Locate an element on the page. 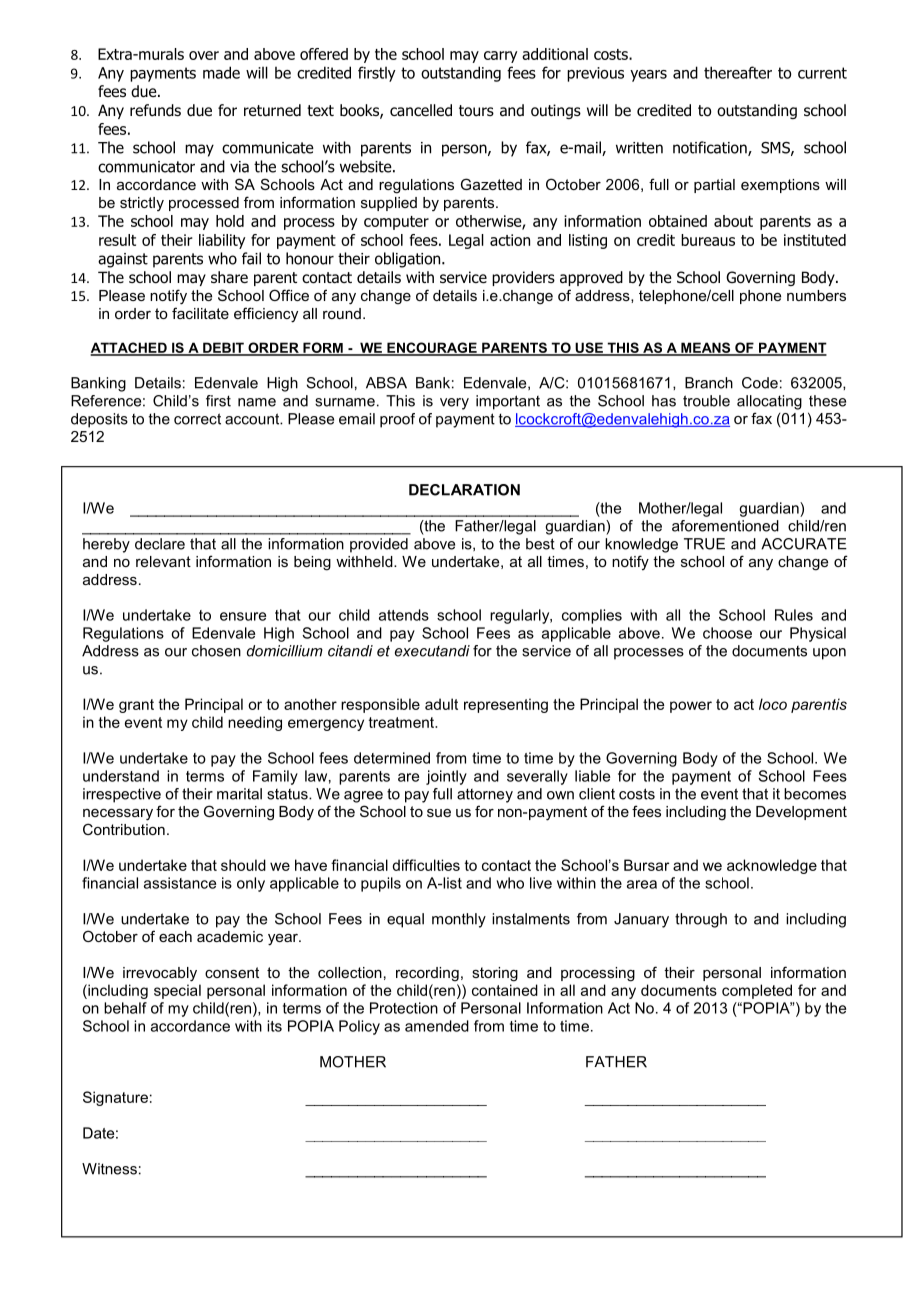  choose is located at coordinates (727, 633).
